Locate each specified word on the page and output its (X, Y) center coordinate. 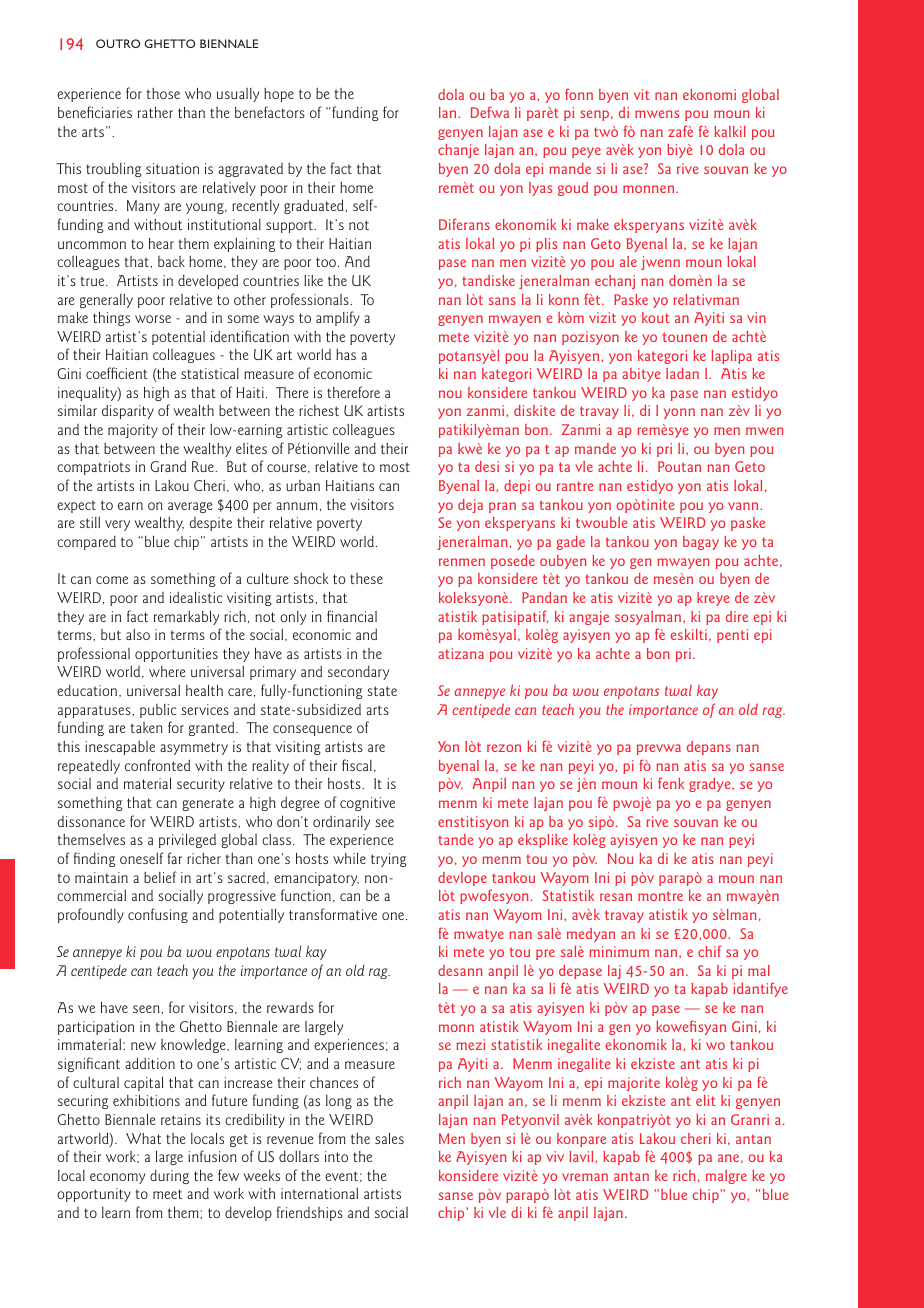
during (169, 1177)
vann (744, 506)
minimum (619, 951)
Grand (168, 466)
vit (641, 94)
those (163, 93)
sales (389, 1138)
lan (449, 112)
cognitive (367, 804)
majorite (634, 1084)
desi (487, 466)
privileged (187, 841)
